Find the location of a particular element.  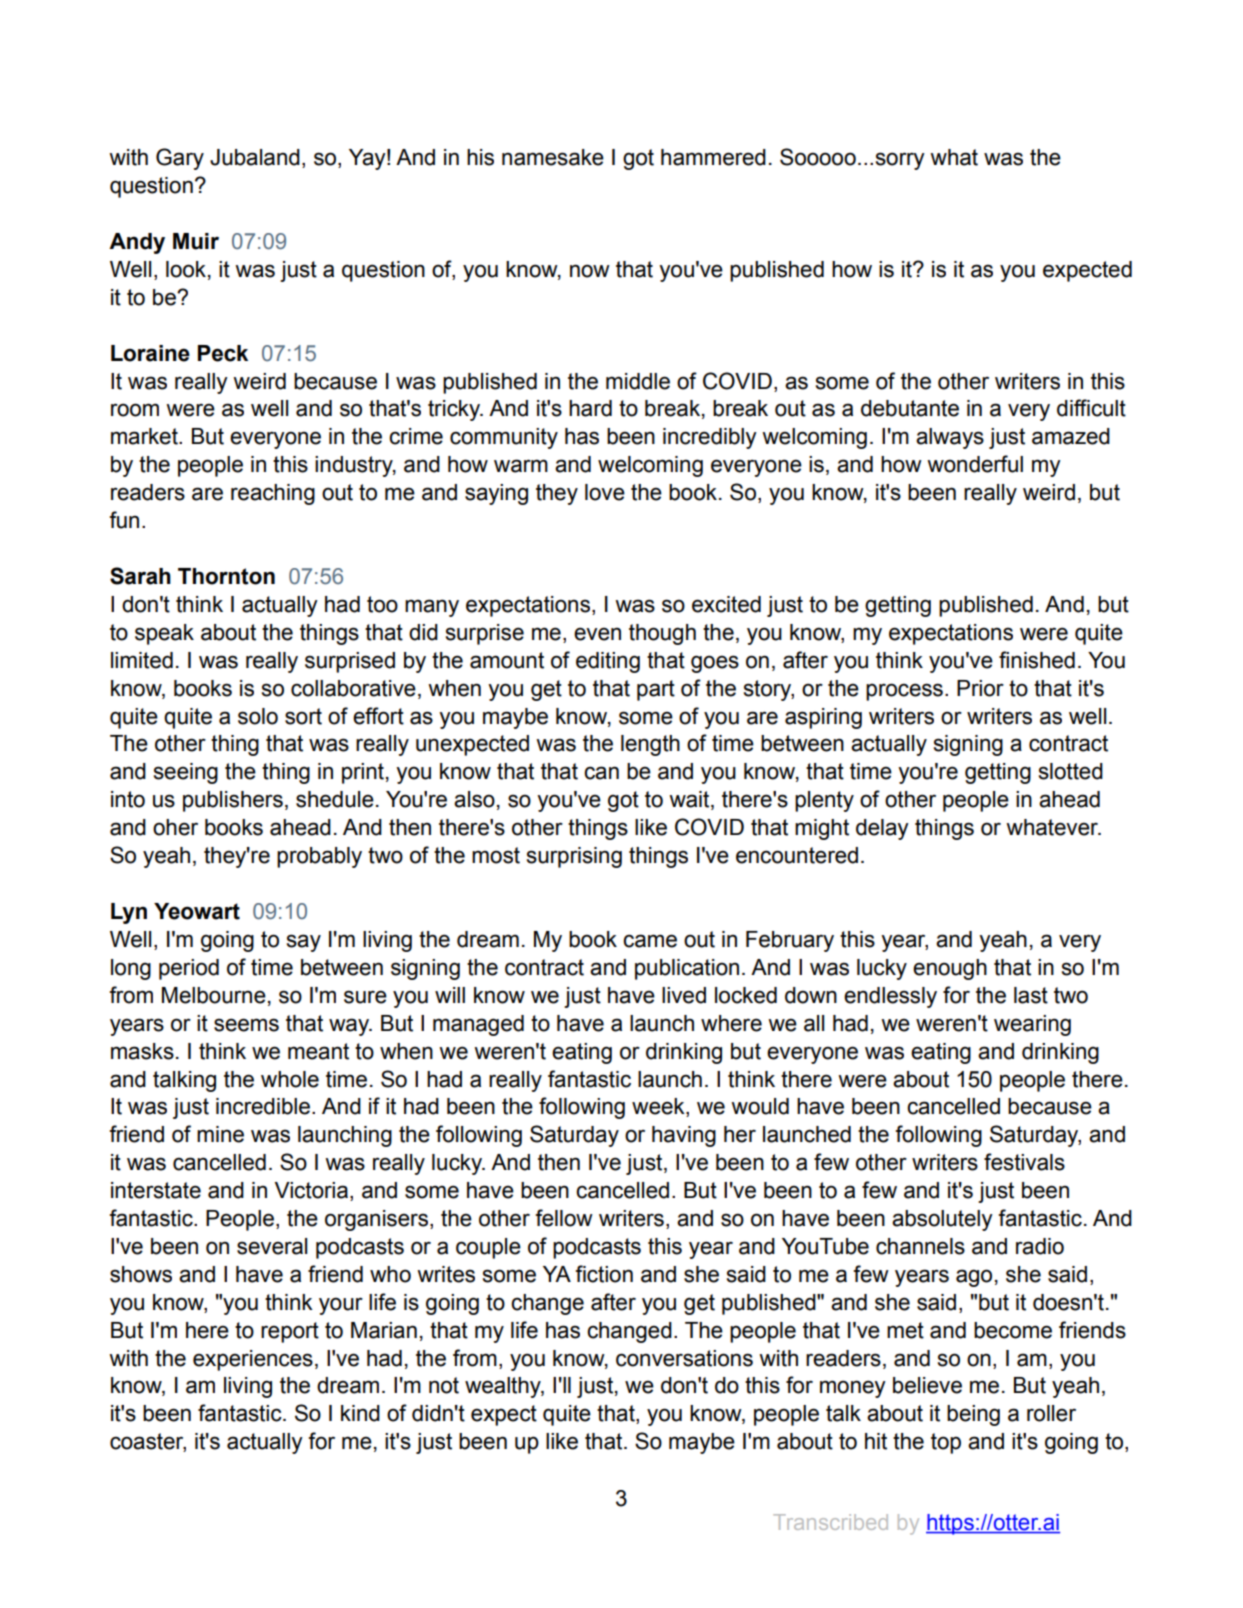

wonderful is located at coordinates (975, 464).
